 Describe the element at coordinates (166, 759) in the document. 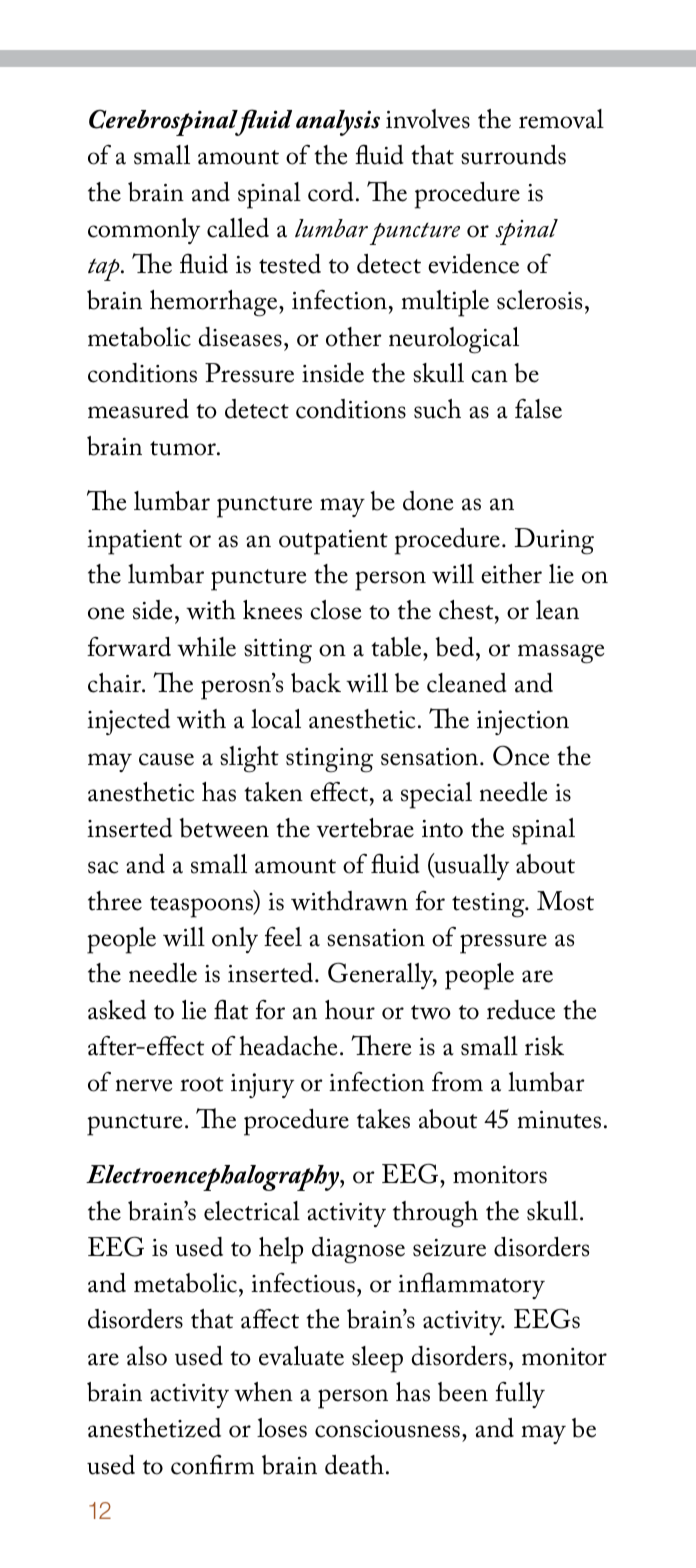

I see `cause` at that location.
